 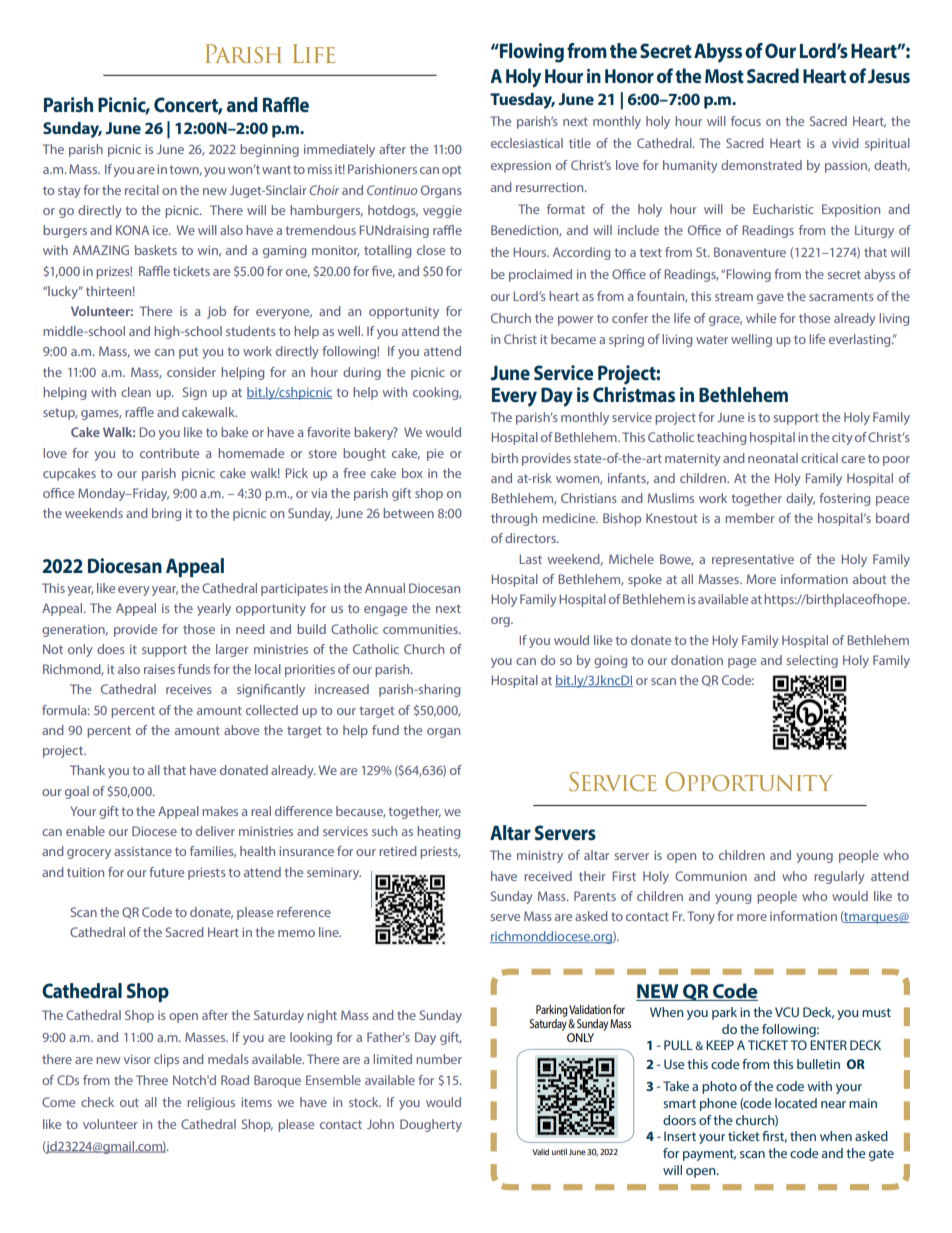 What do you see at coordinates (522, 101) in the screenshot?
I see `Tuesday` at bounding box center [522, 101].
